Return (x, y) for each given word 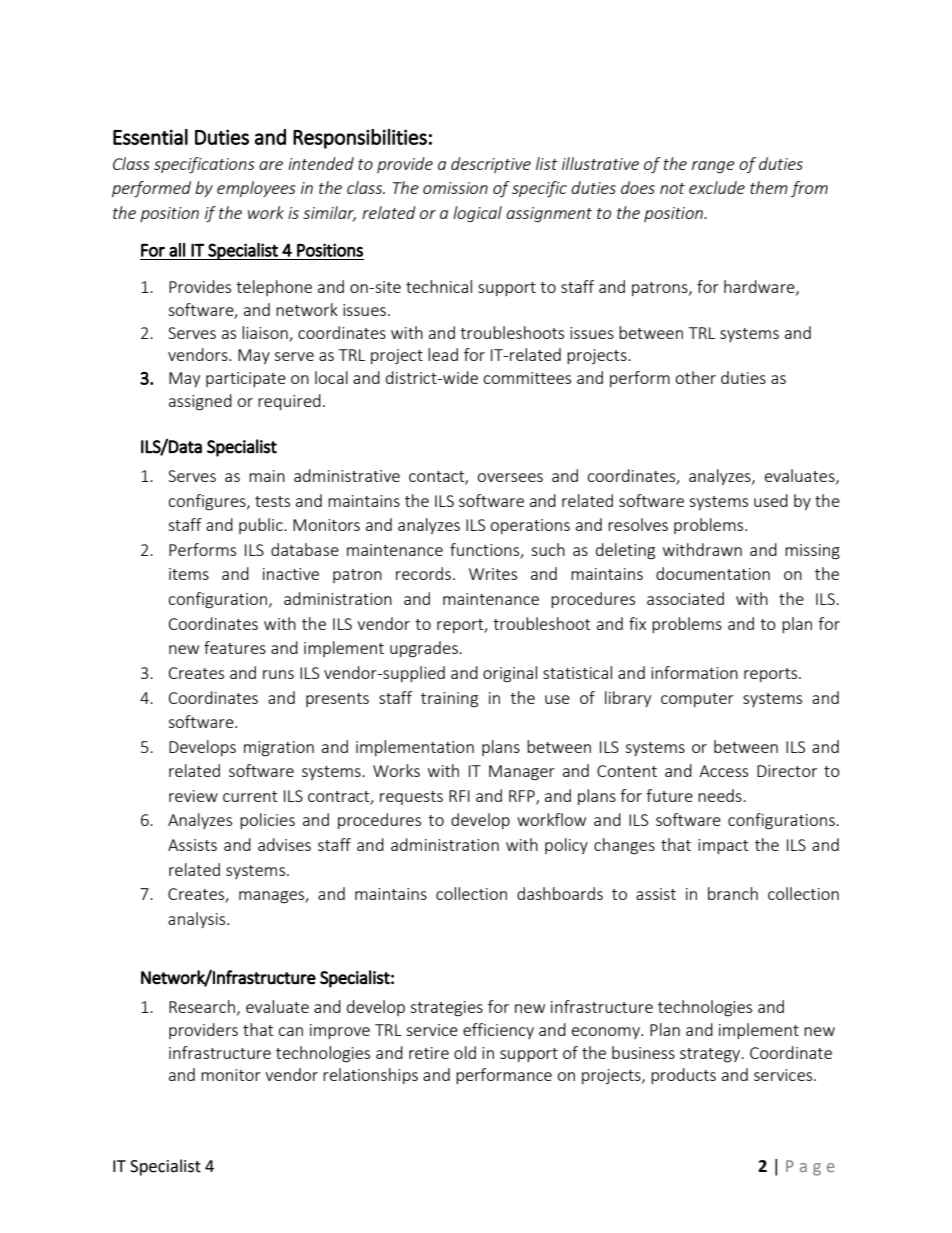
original (510, 674)
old (465, 1052)
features (235, 647)
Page (810, 1168)
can (290, 1031)
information (694, 672)
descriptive (491, 165)
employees (256, 189)
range (713, 167)
